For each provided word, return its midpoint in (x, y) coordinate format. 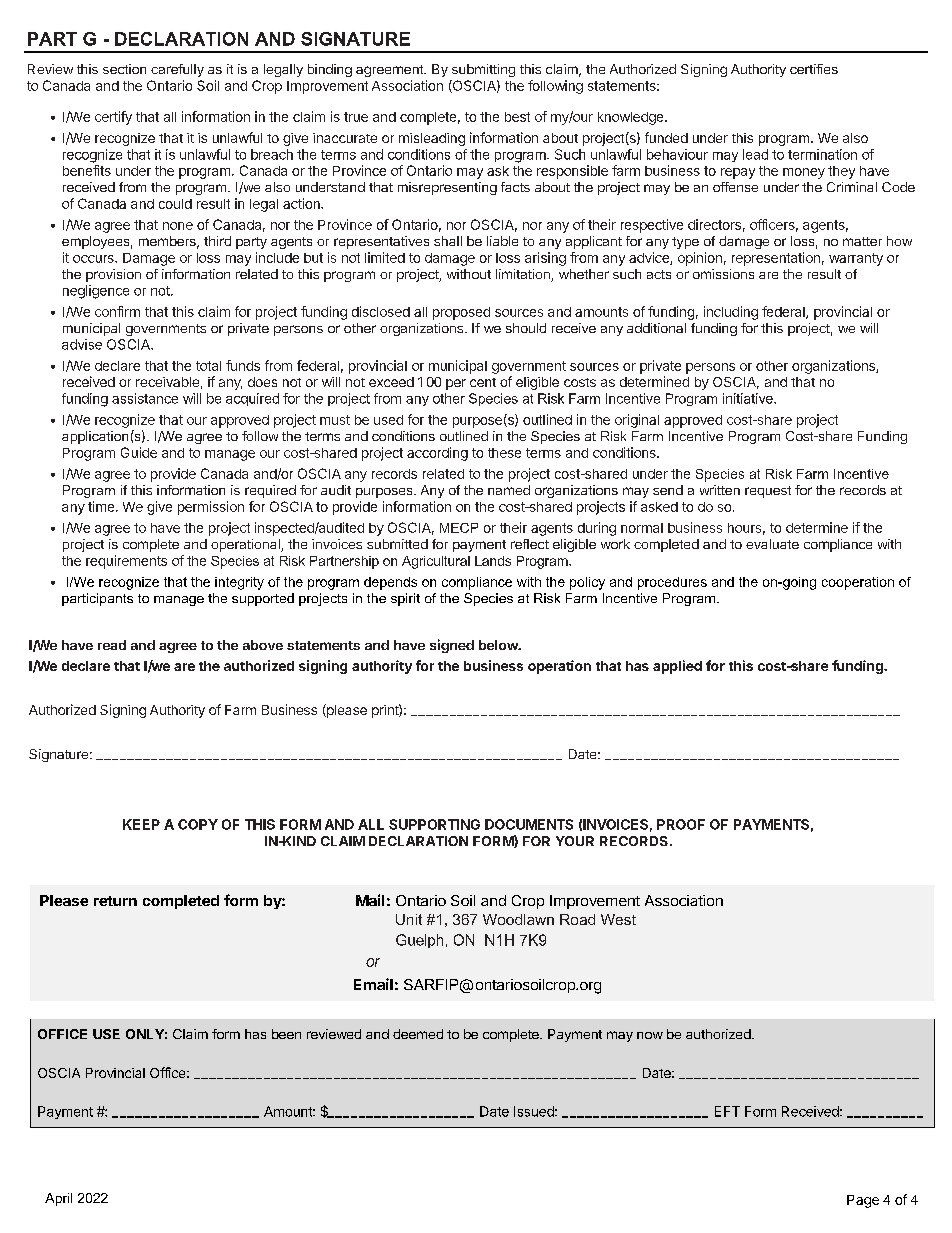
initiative (749, 398)
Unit (409, 919)
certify (113, 118)
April (58, 1199)
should (526, 328)
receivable (167, 382)
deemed (418, 1034)
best (517, 117)
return (115, 901)
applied (677, 667)
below (499, 645)
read (112, 645)
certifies (814, 69)
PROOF (681, 824)
